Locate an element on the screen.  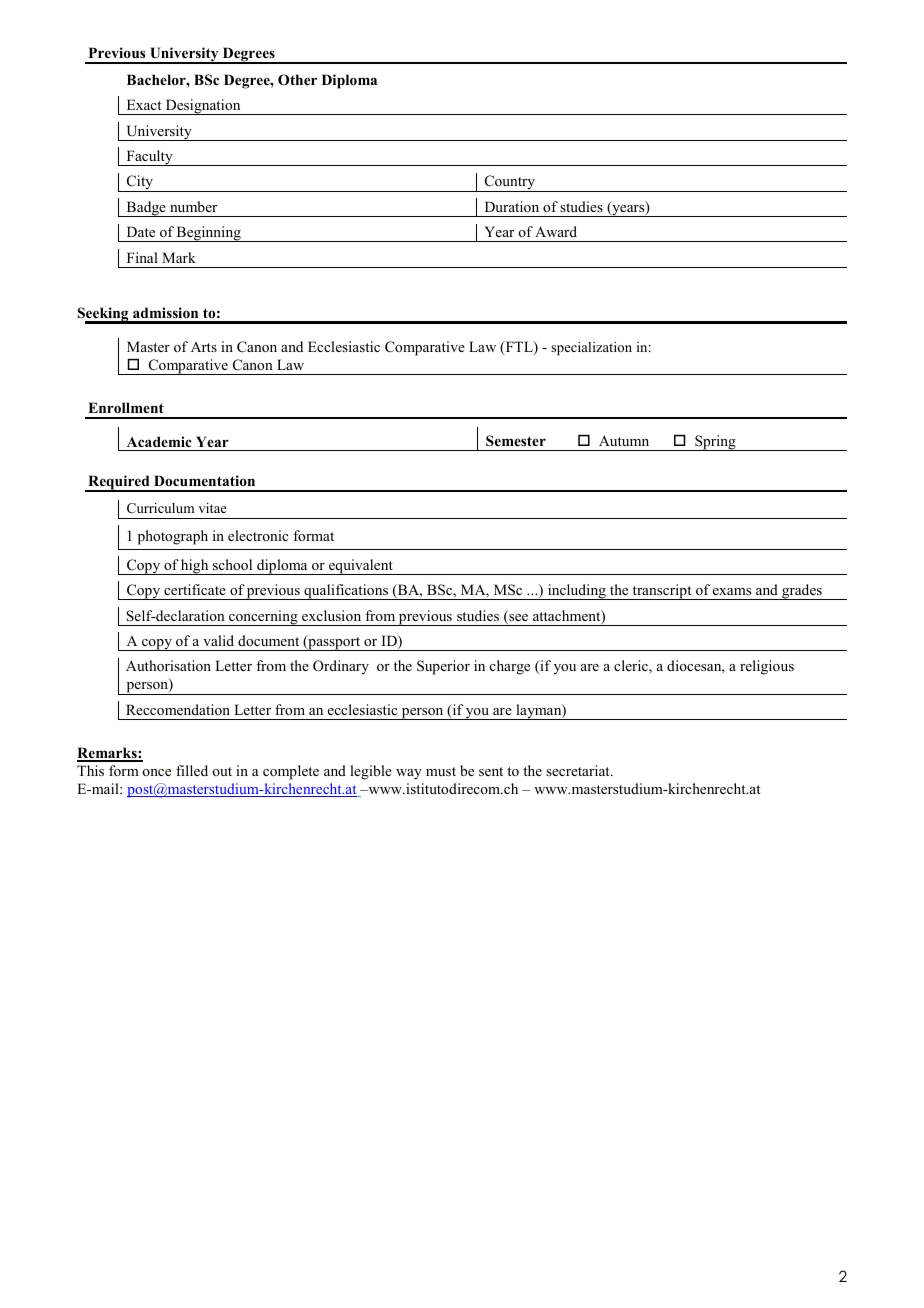
Semester is located at coordinates (516, 440).
